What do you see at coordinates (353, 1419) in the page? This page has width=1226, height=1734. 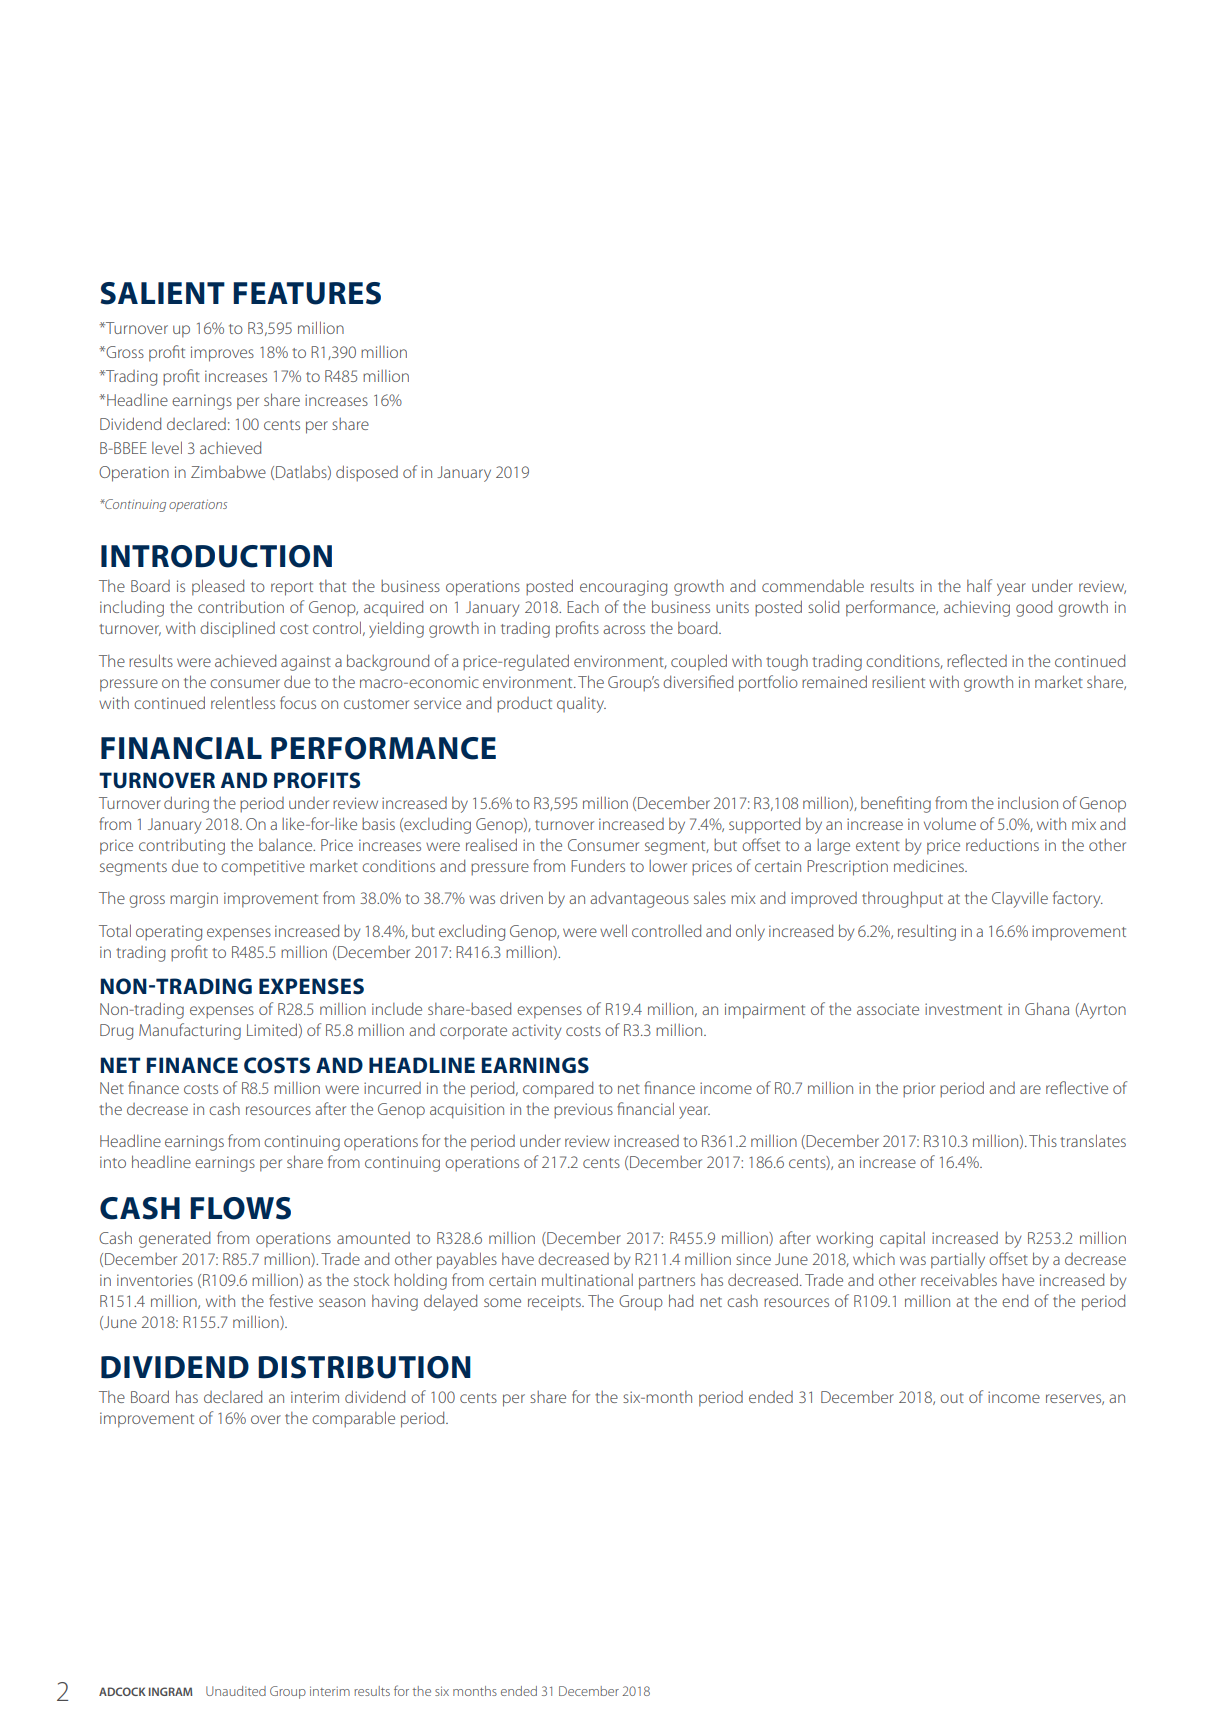 I see `comparable` at bounding box center [353, 1419].
